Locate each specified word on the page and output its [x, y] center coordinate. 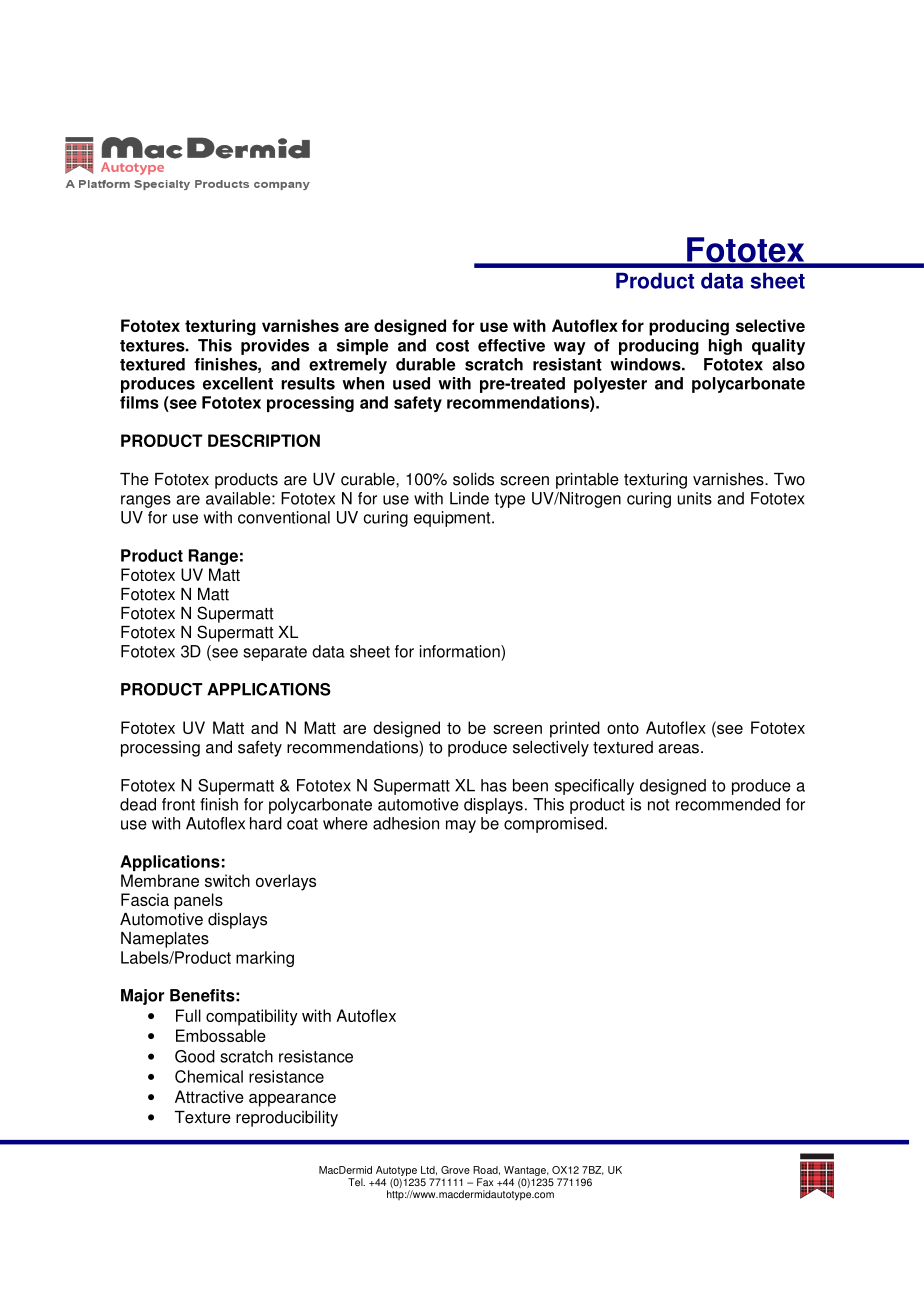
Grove [455, 1170]
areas [678, 749]
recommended [728, 804]
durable [425, 364]
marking [265, 959]
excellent [238, 383]
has [494, 785]
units [695, 498]
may [461, 826]
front [178, 804]
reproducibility [287, 1119]
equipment [453, 519]
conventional [284, 517]
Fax [485, 1182]
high [725, 347]
